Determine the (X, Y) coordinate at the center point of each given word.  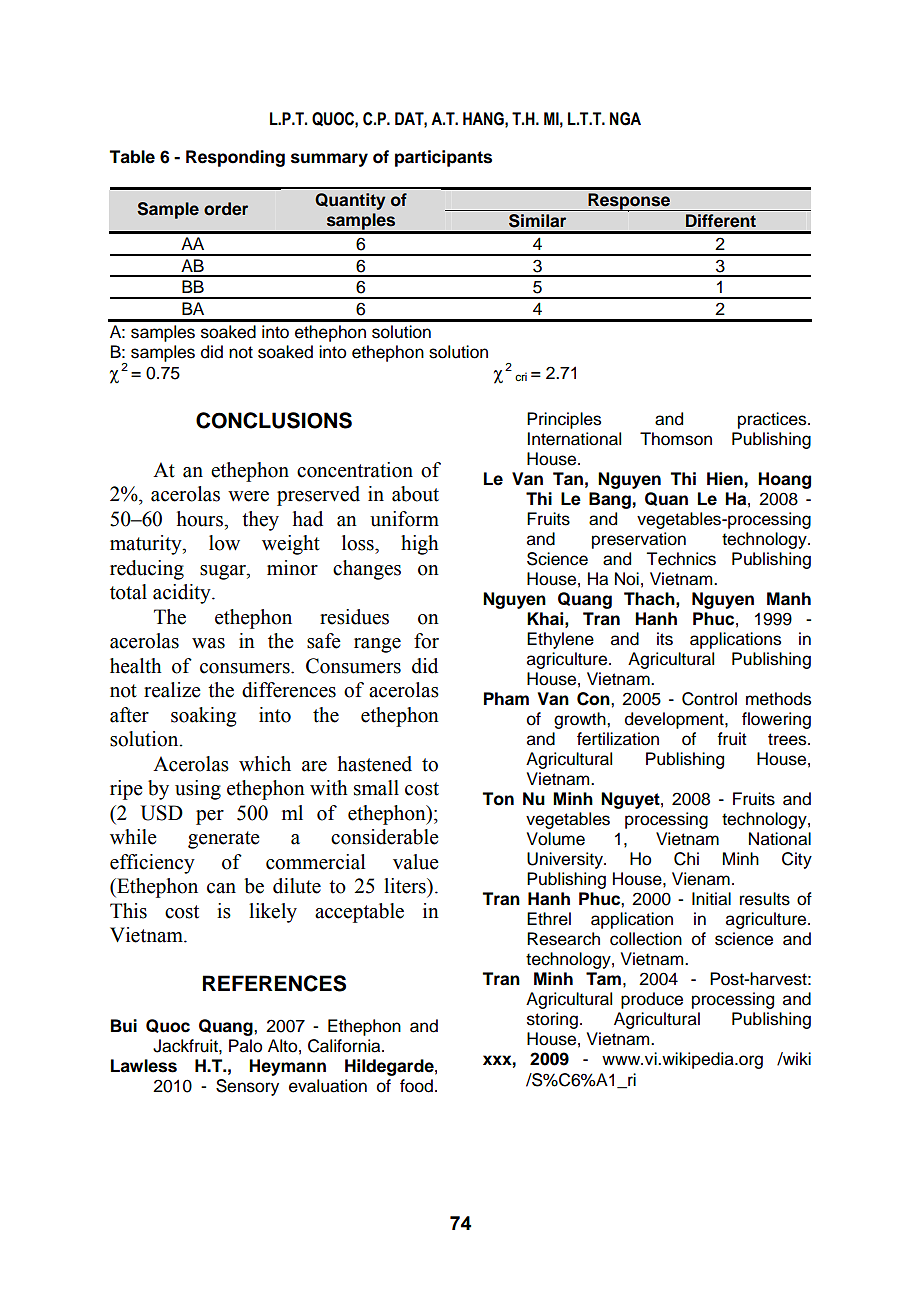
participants (443, 158)
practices (773, 420)
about (415, 494)
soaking (204, 717)
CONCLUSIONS (274, 420)
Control (709, 699)
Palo (245, 1046)
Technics (681, 559)
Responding (235, 158)
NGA (625, 119)
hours (201, 519)
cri (521, 376)
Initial (711, 899)
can (221, 888)
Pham (506, 699)
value (416, 862)
